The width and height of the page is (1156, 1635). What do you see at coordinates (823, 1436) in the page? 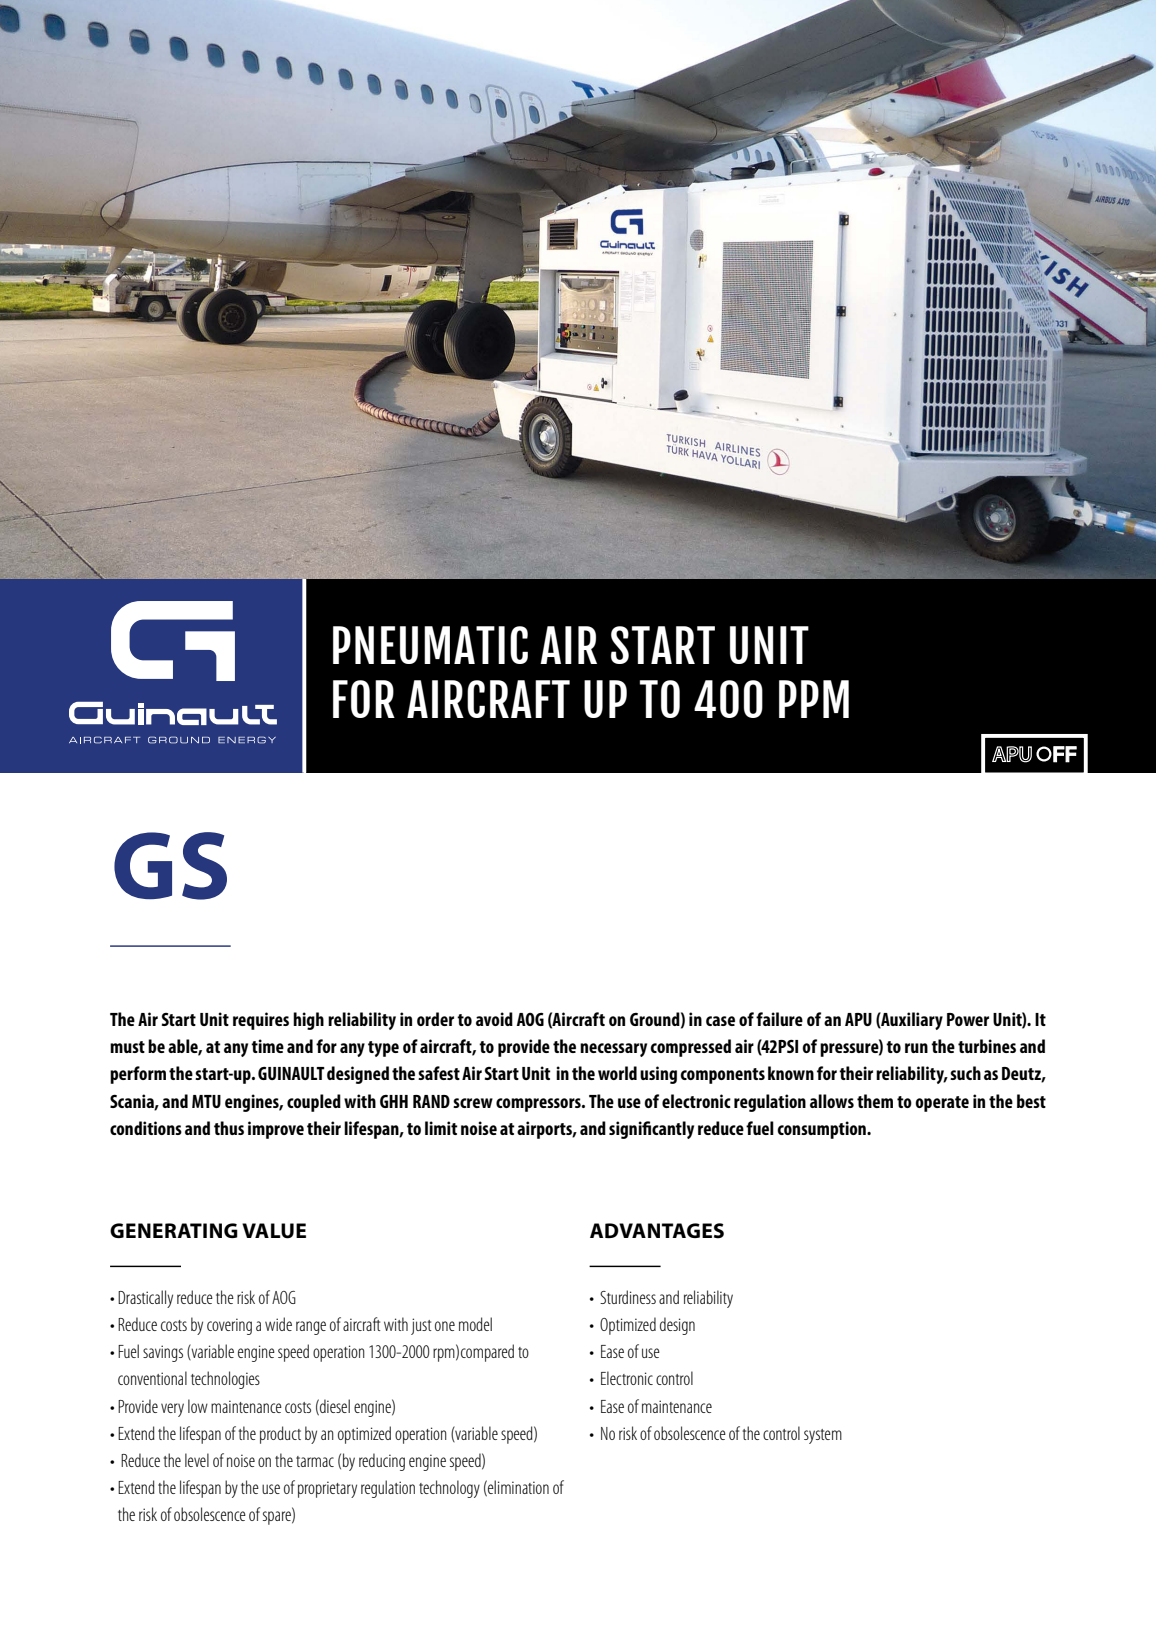
I see `system` at bounding box center [823, 1436].
